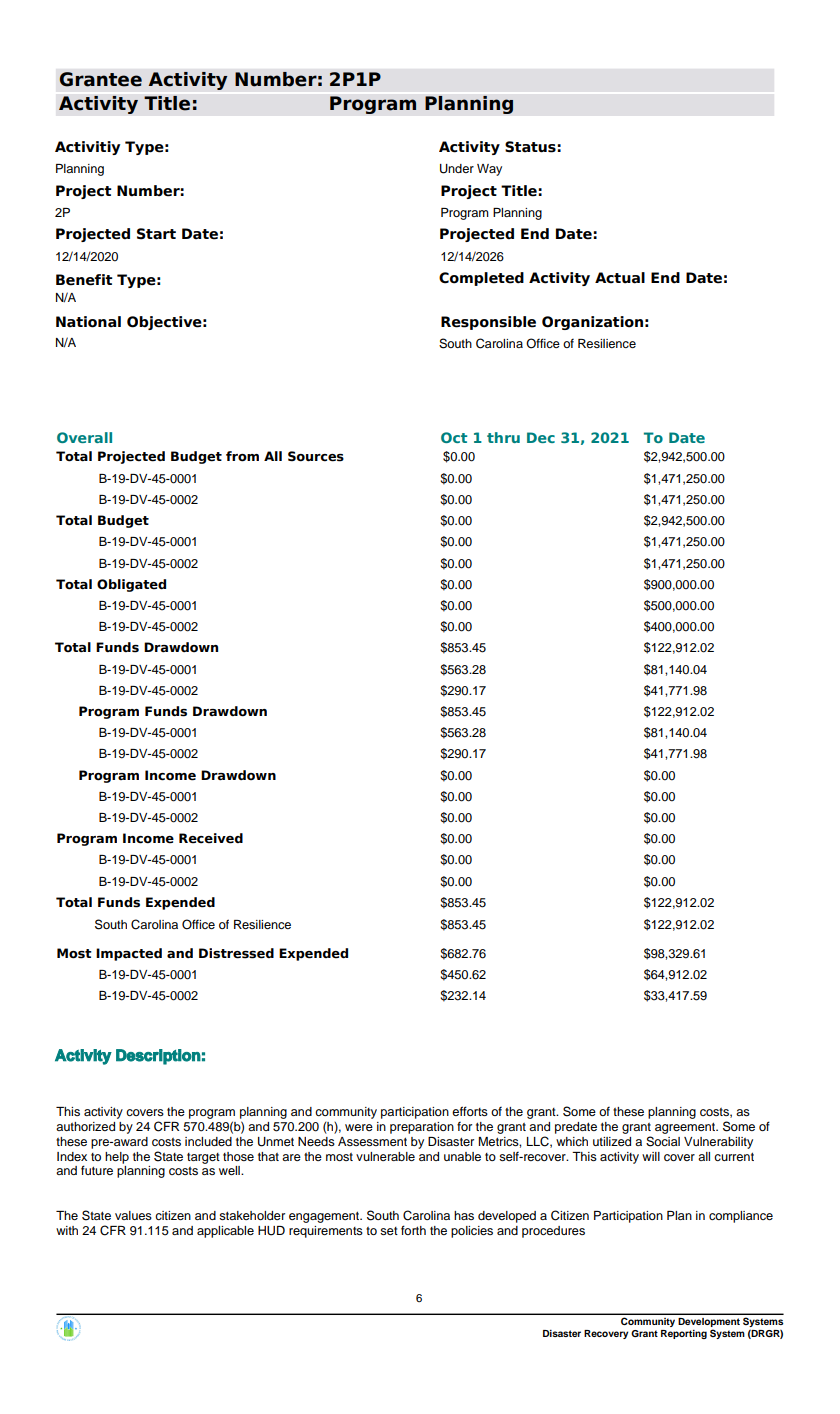 This screenshot has height=1414, width=840. What do you see at coordinates (133, 1215) in the screenshot?
I see `values` at bounding box center [133, 1215].
